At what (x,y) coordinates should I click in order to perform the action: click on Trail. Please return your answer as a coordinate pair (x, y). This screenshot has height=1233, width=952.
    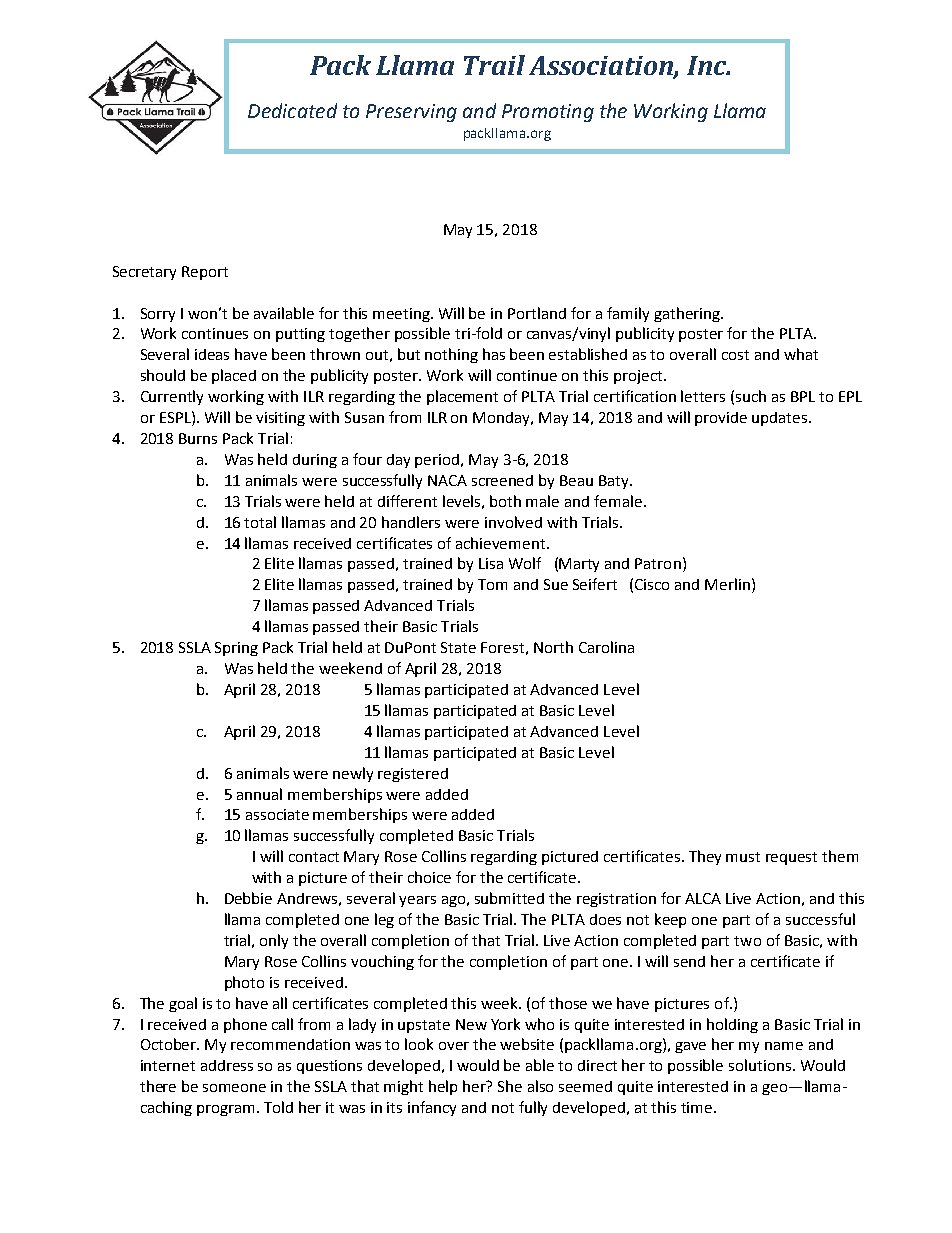
    Looking at the image, I should click on (494, 65).
